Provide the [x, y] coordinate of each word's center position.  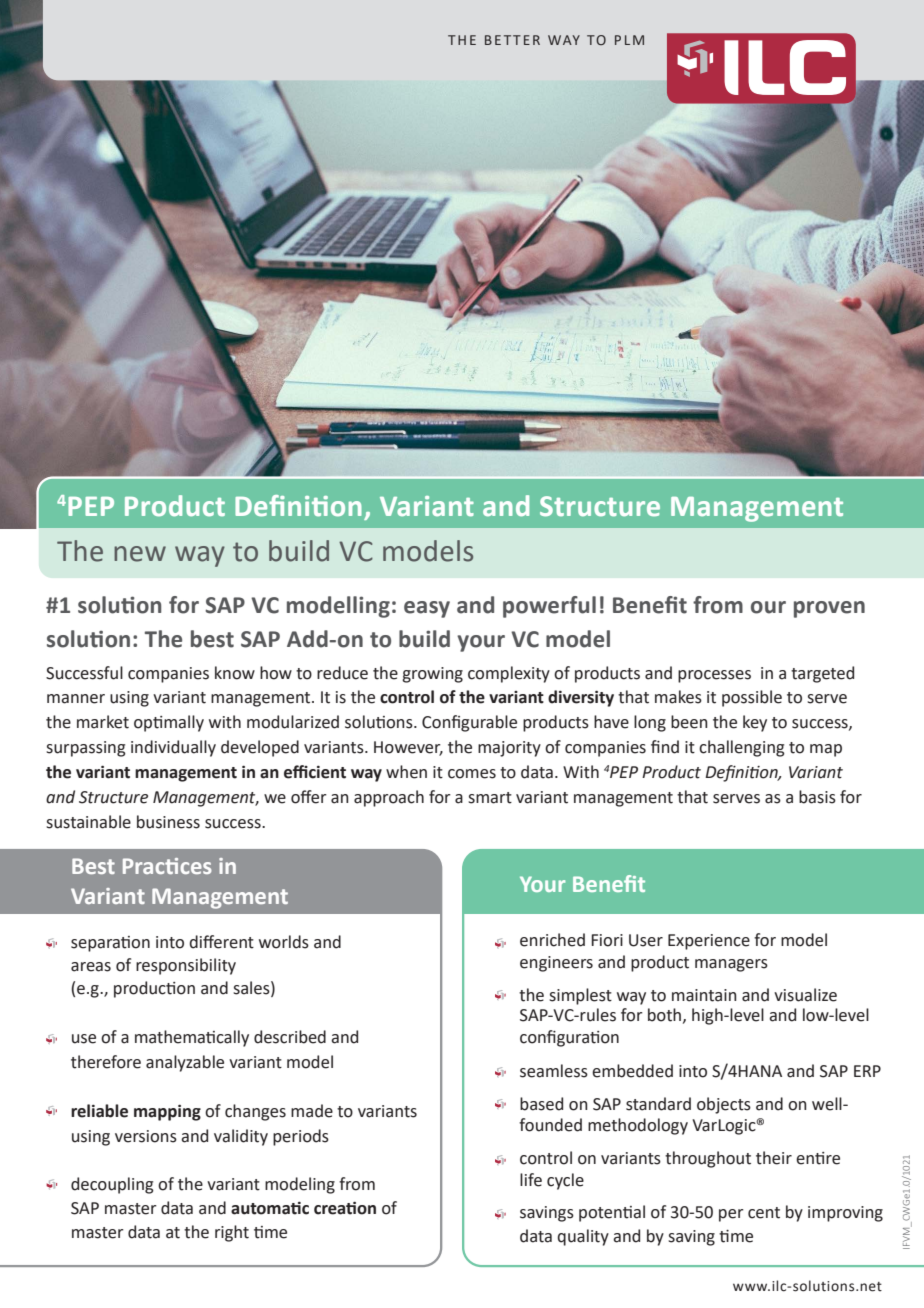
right [232, 1233]
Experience [709, 942]
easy [427, 609]
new [140, 554]
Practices [167, 866]
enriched [552, 940]
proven [829, 609]
